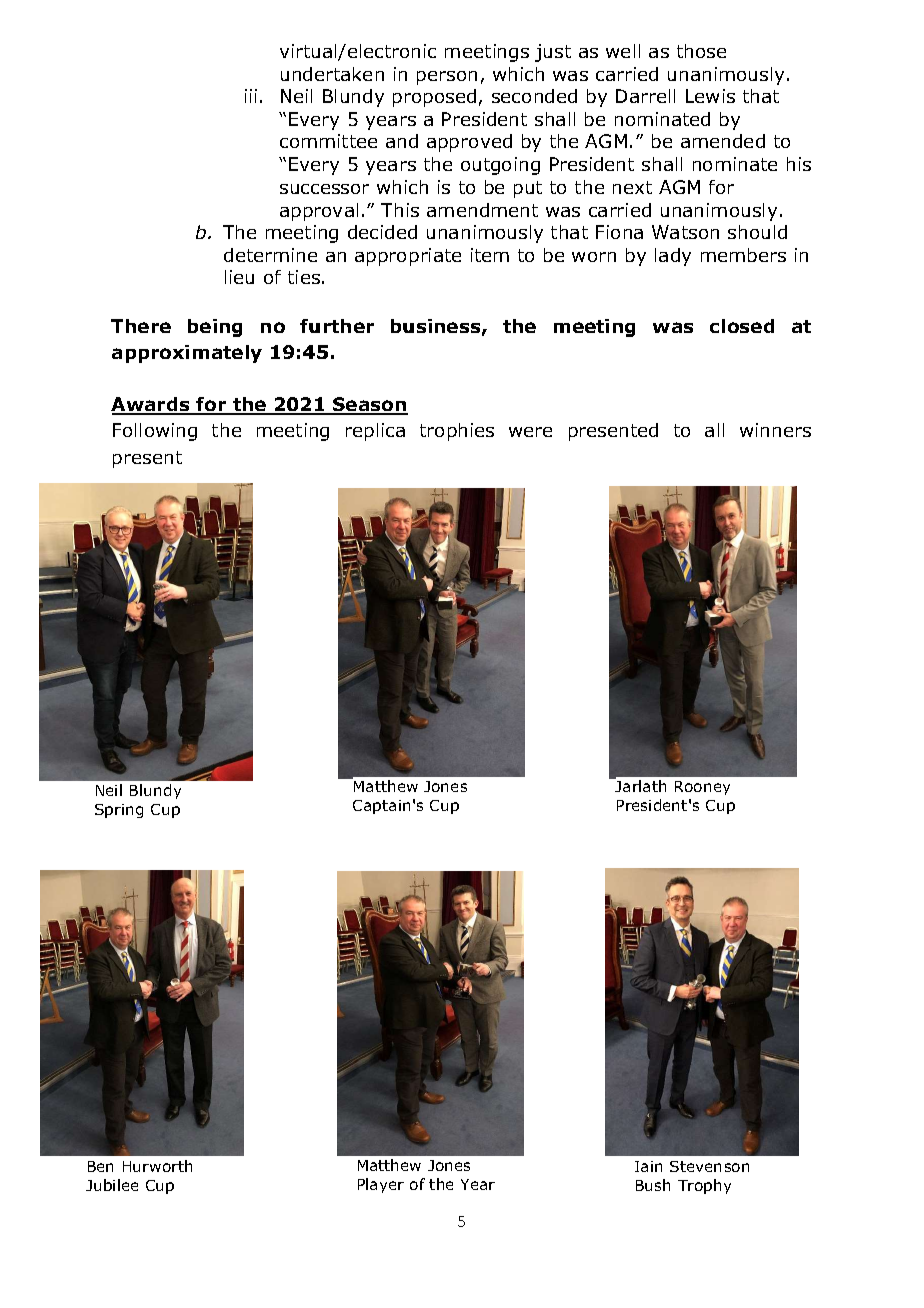 The width and height of the image is (924, 1308). What do you see at coordinates (447, 78) in the image?
I see `person` at bounding box center [447, 78].
